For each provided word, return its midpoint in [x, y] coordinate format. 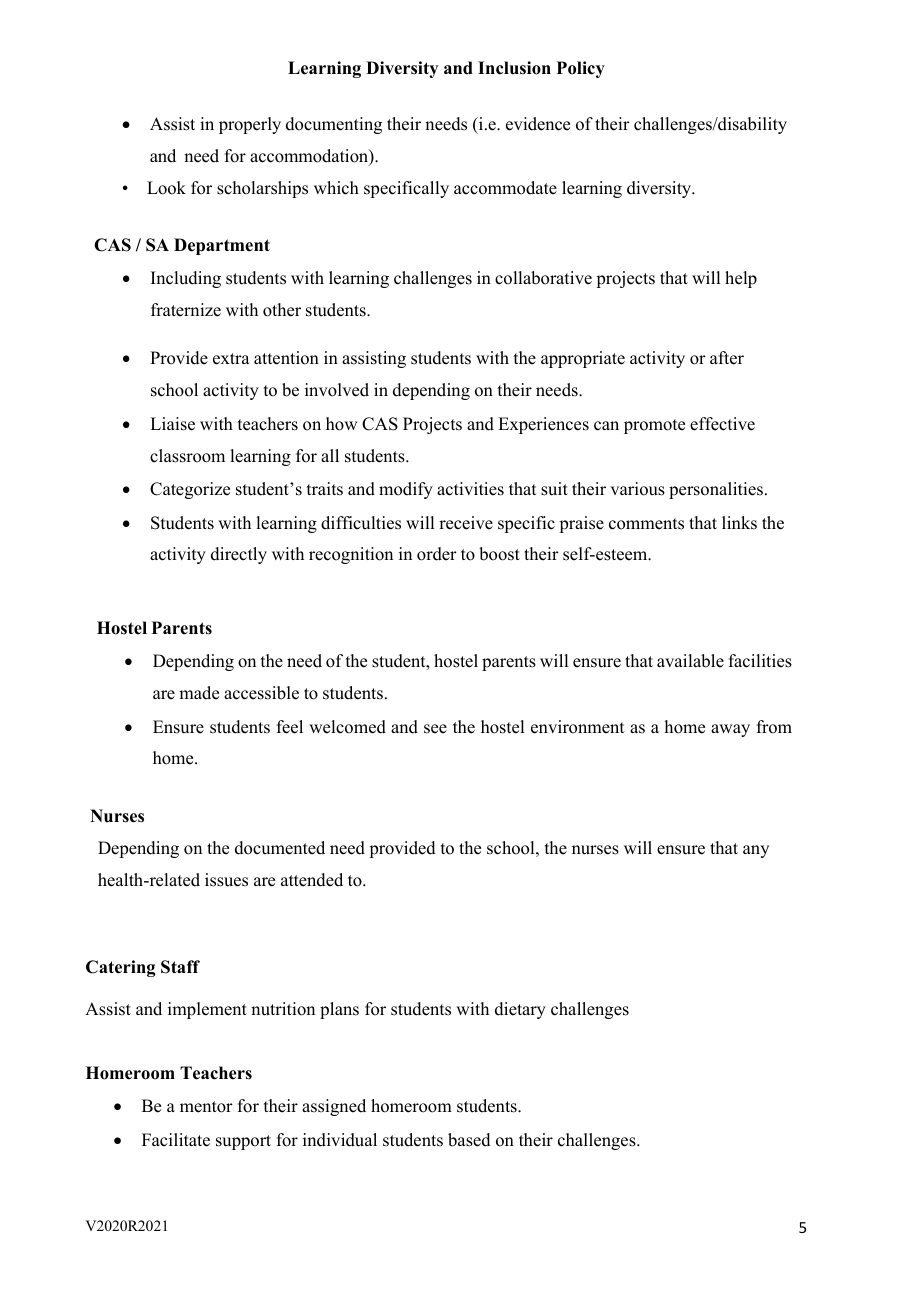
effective [722, 424]
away [730, 730]
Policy [581, 69]
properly [250, 125]
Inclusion [514, 68]
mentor [206, 1107]
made [199, 693]
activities [470, 489]
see [435, 729]
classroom [187, 456]
